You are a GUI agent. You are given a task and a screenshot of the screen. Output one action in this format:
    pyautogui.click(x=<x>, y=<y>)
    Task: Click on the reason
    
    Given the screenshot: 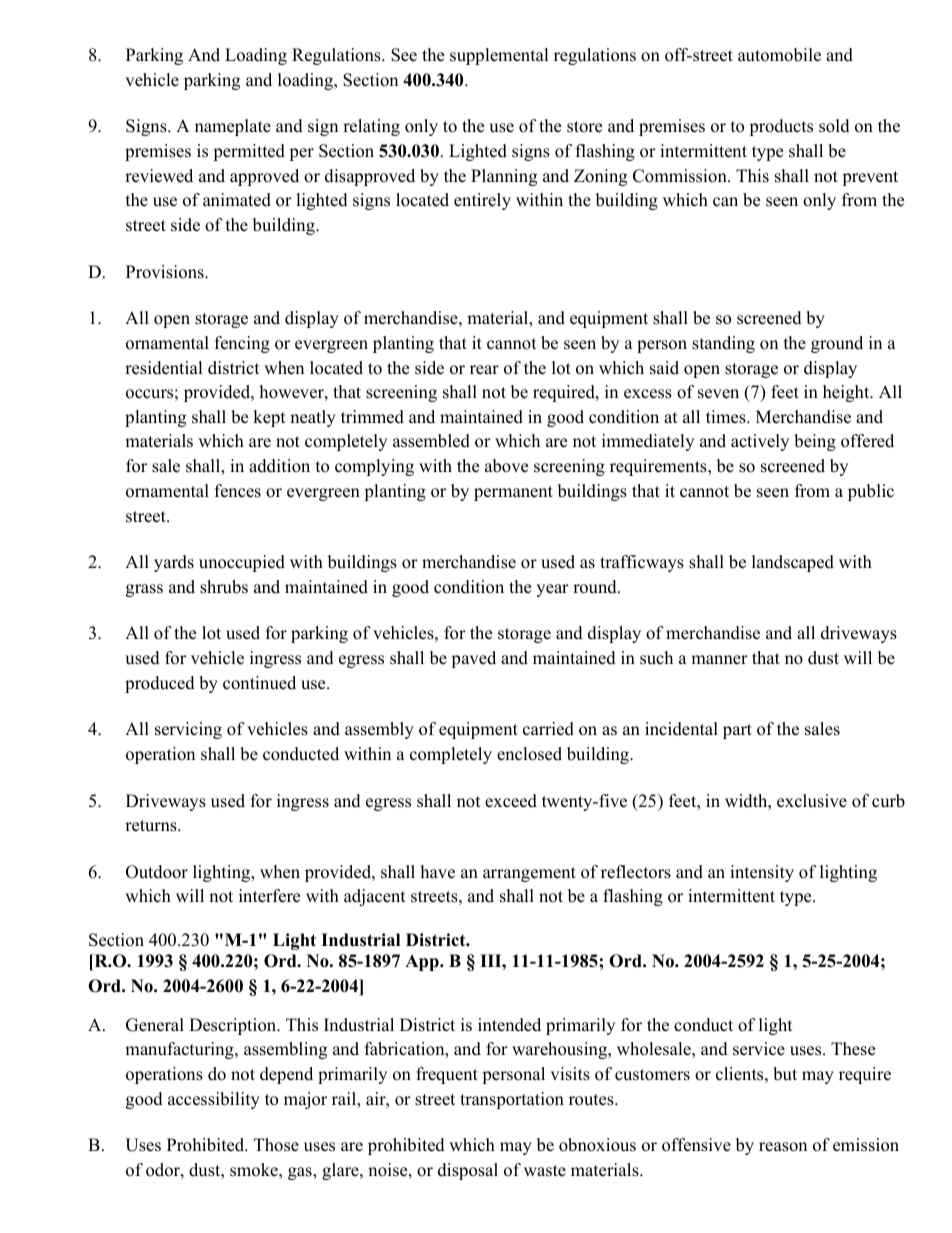 What is the action you would take?
    pyautogui.click(x=783, y=1147)
